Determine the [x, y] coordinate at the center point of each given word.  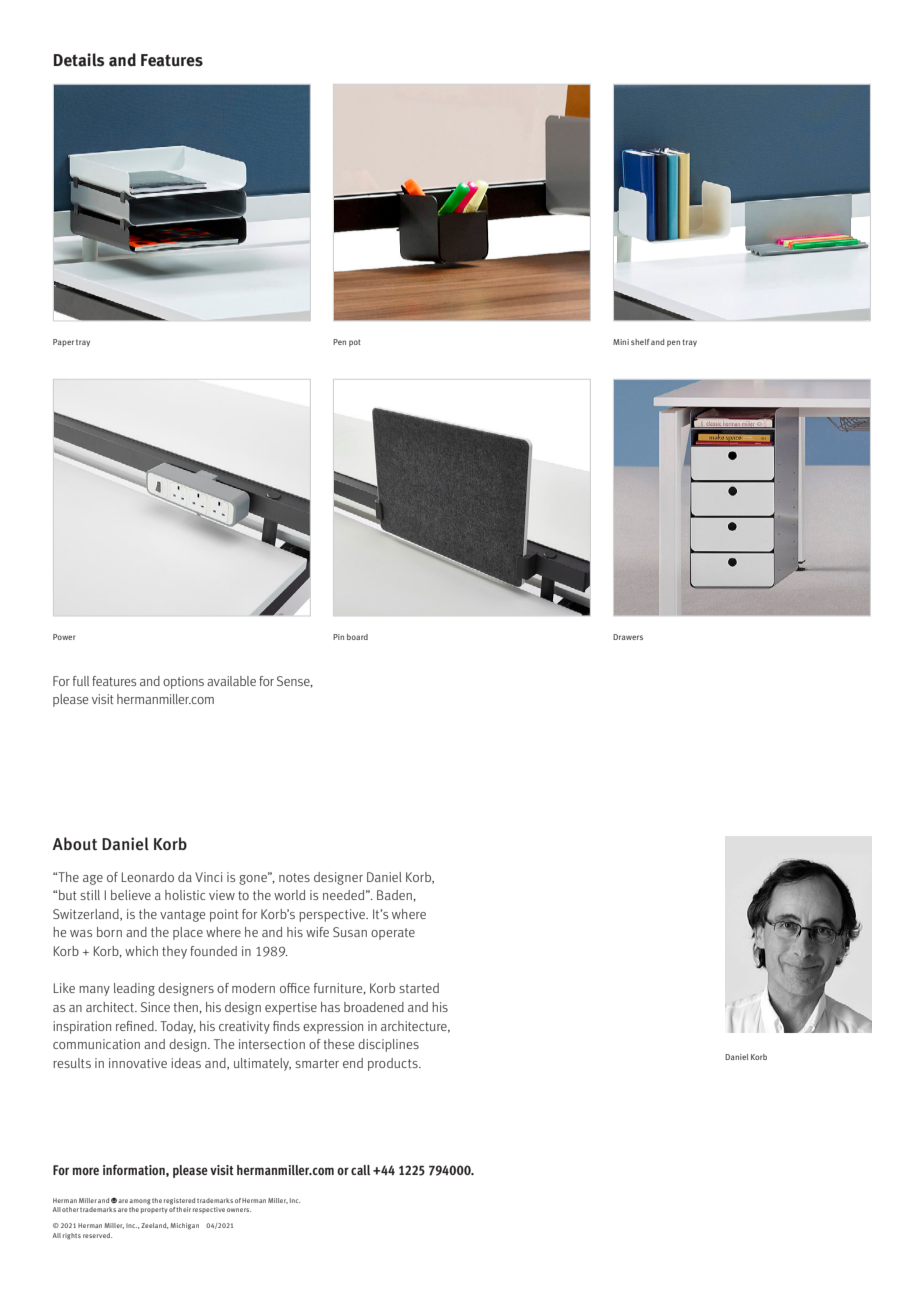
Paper [63, 343]
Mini [621, 342]
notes [294, 877]
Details [79, 60]
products [394, 1064]
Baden [395, 895]
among [140, 1202]
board [357, 637]
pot [355, 343]
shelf [640, 342]
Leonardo [148, 877]
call [360, 1170]
